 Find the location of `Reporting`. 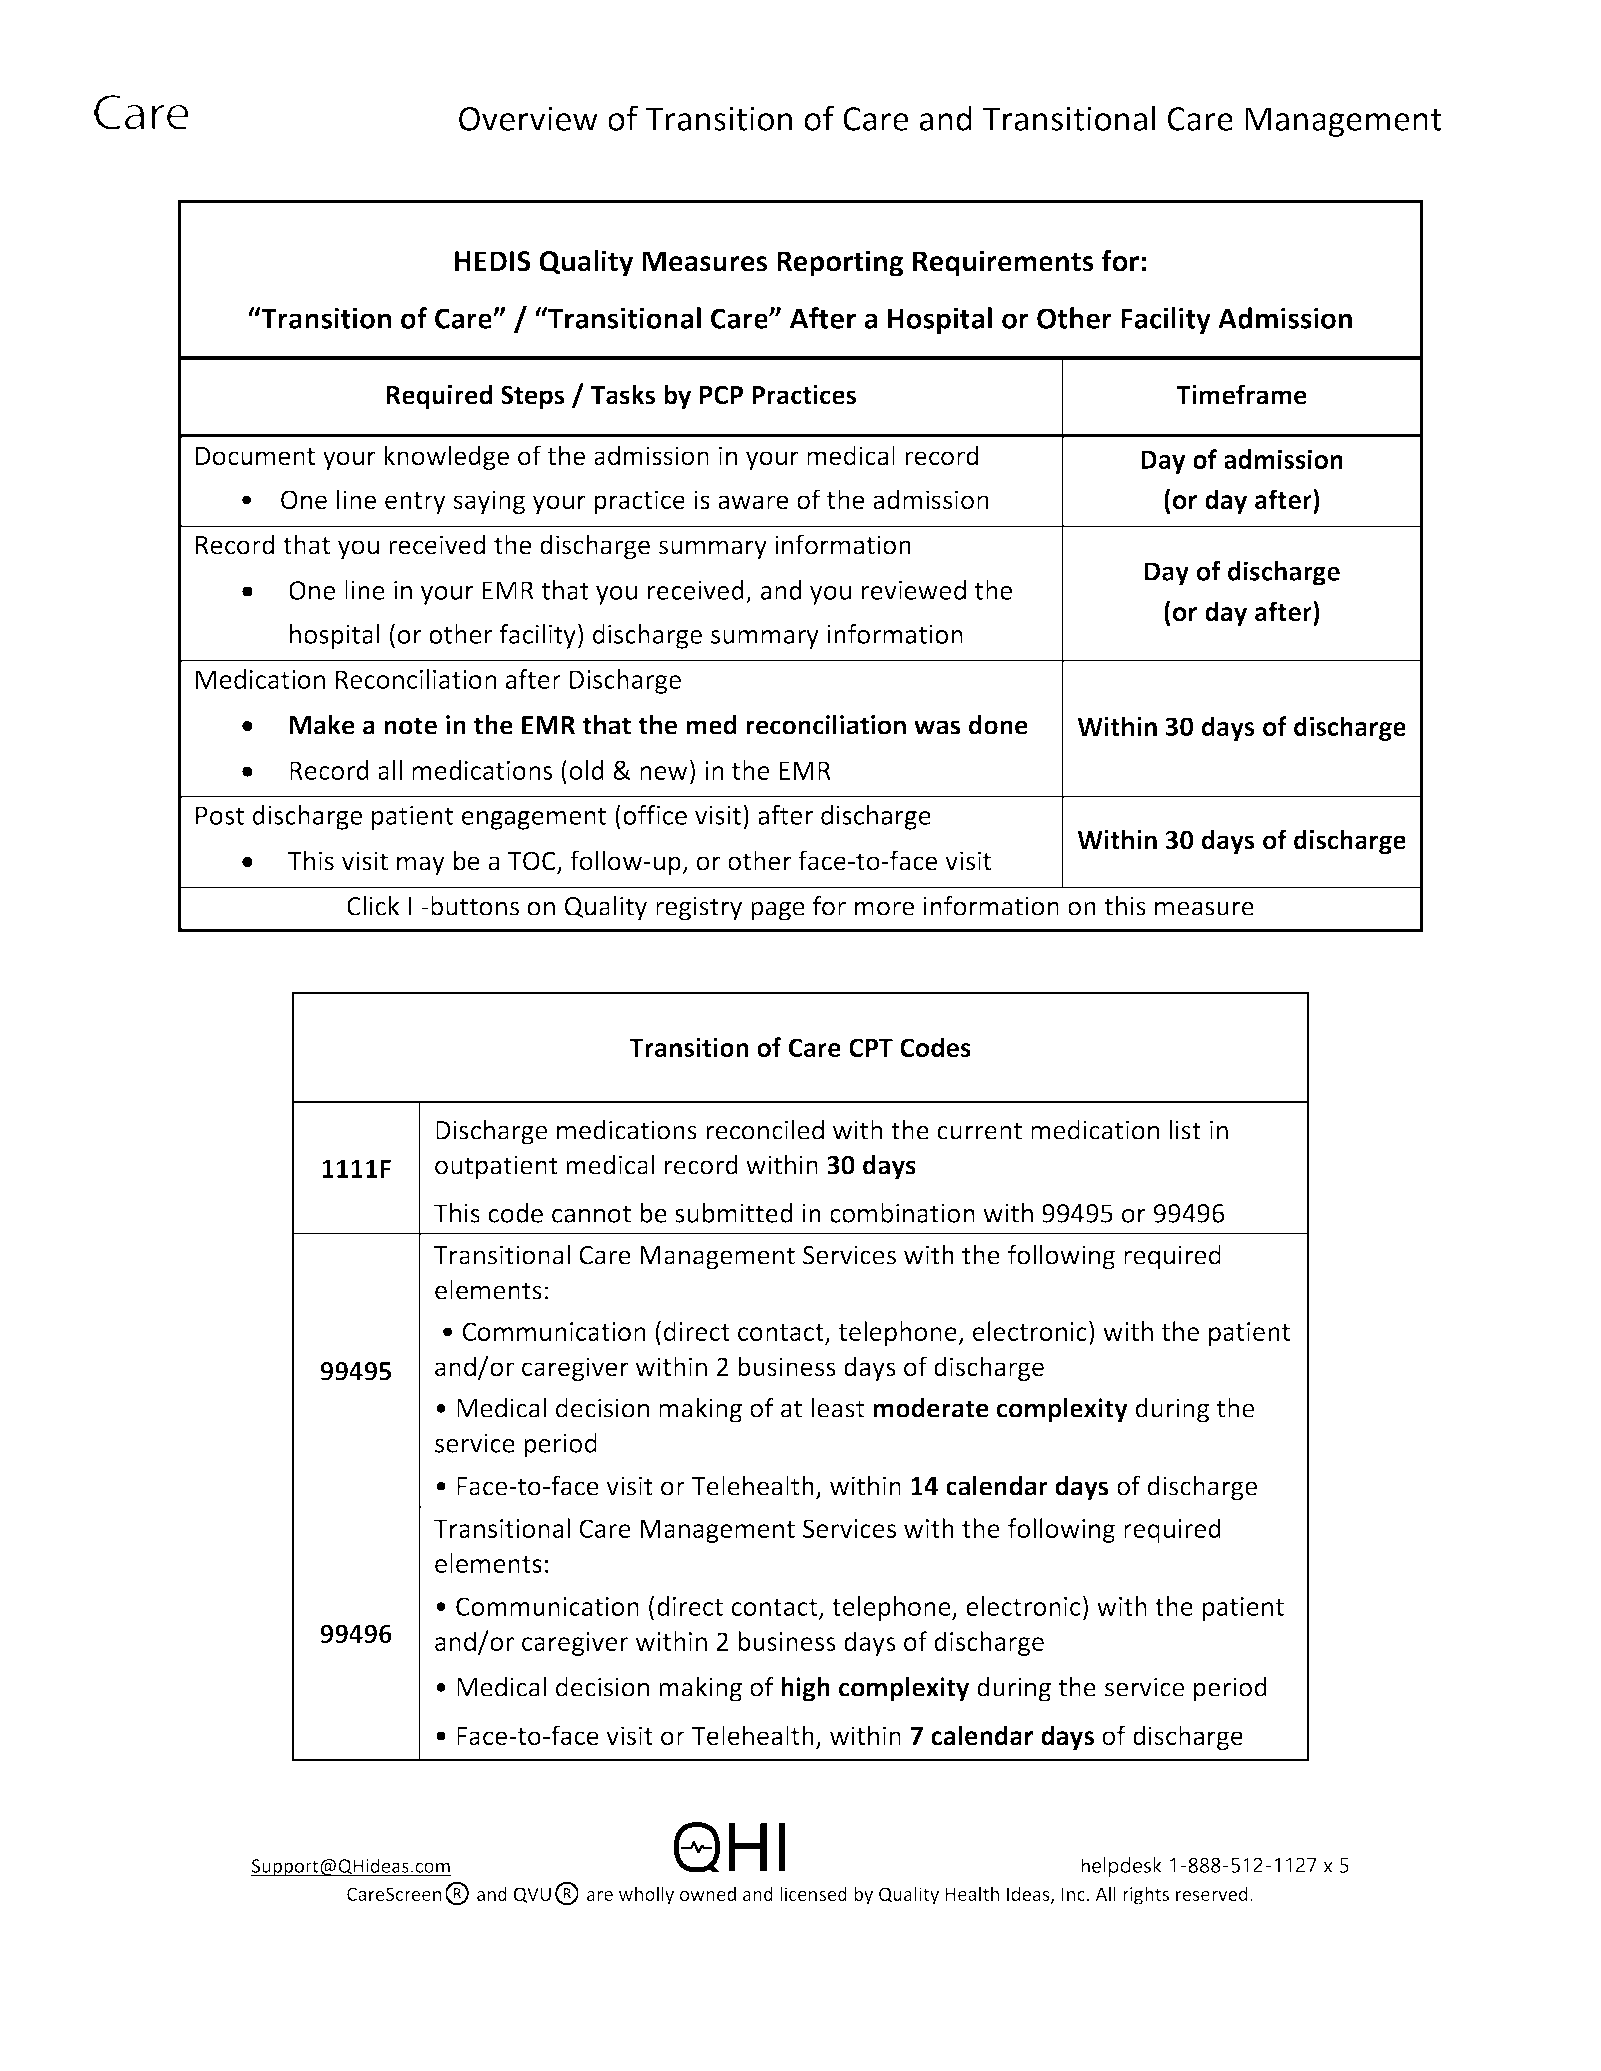

Reporting is located at coordinates (840, 263).
